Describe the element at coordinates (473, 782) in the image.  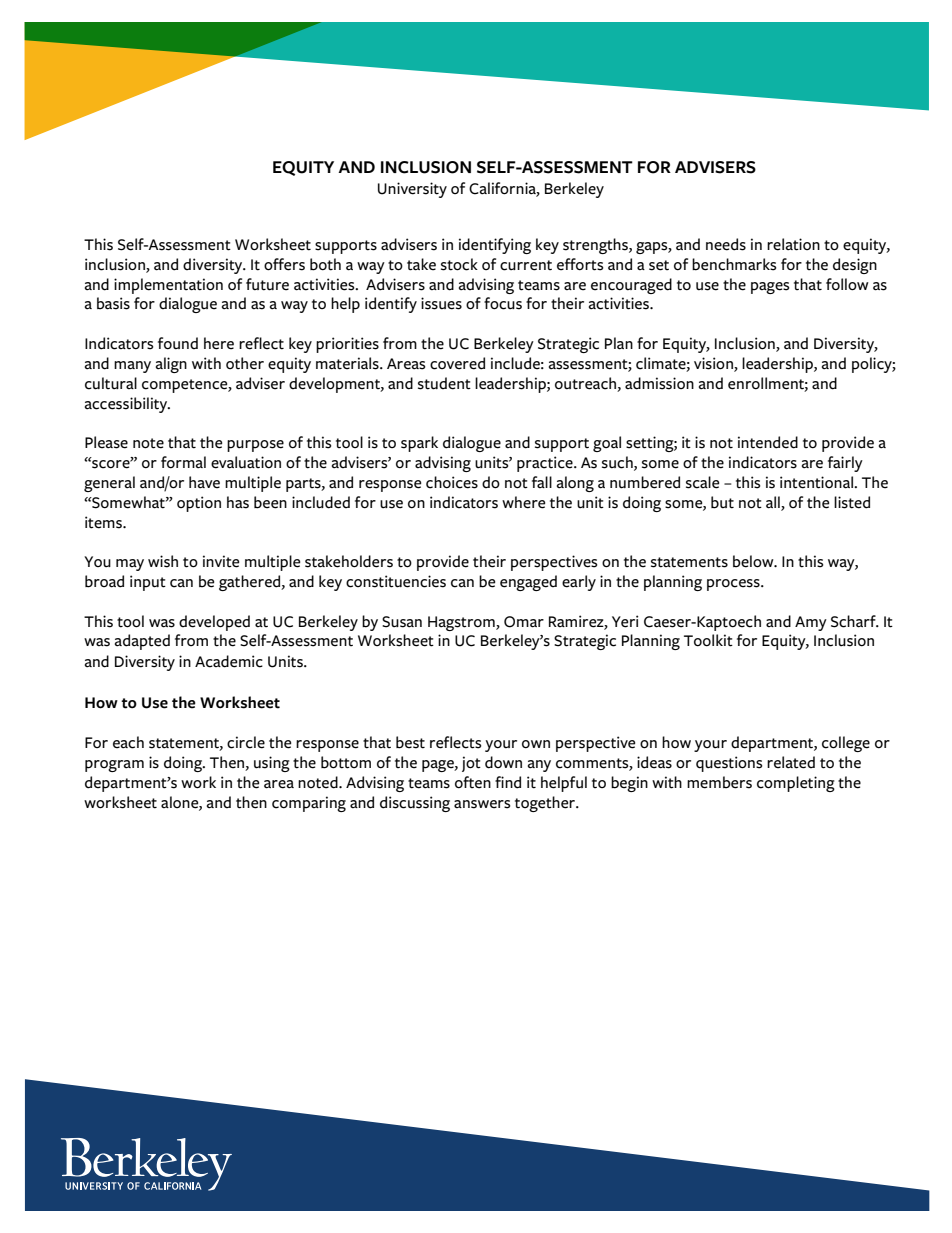
I see `often` at that location.
